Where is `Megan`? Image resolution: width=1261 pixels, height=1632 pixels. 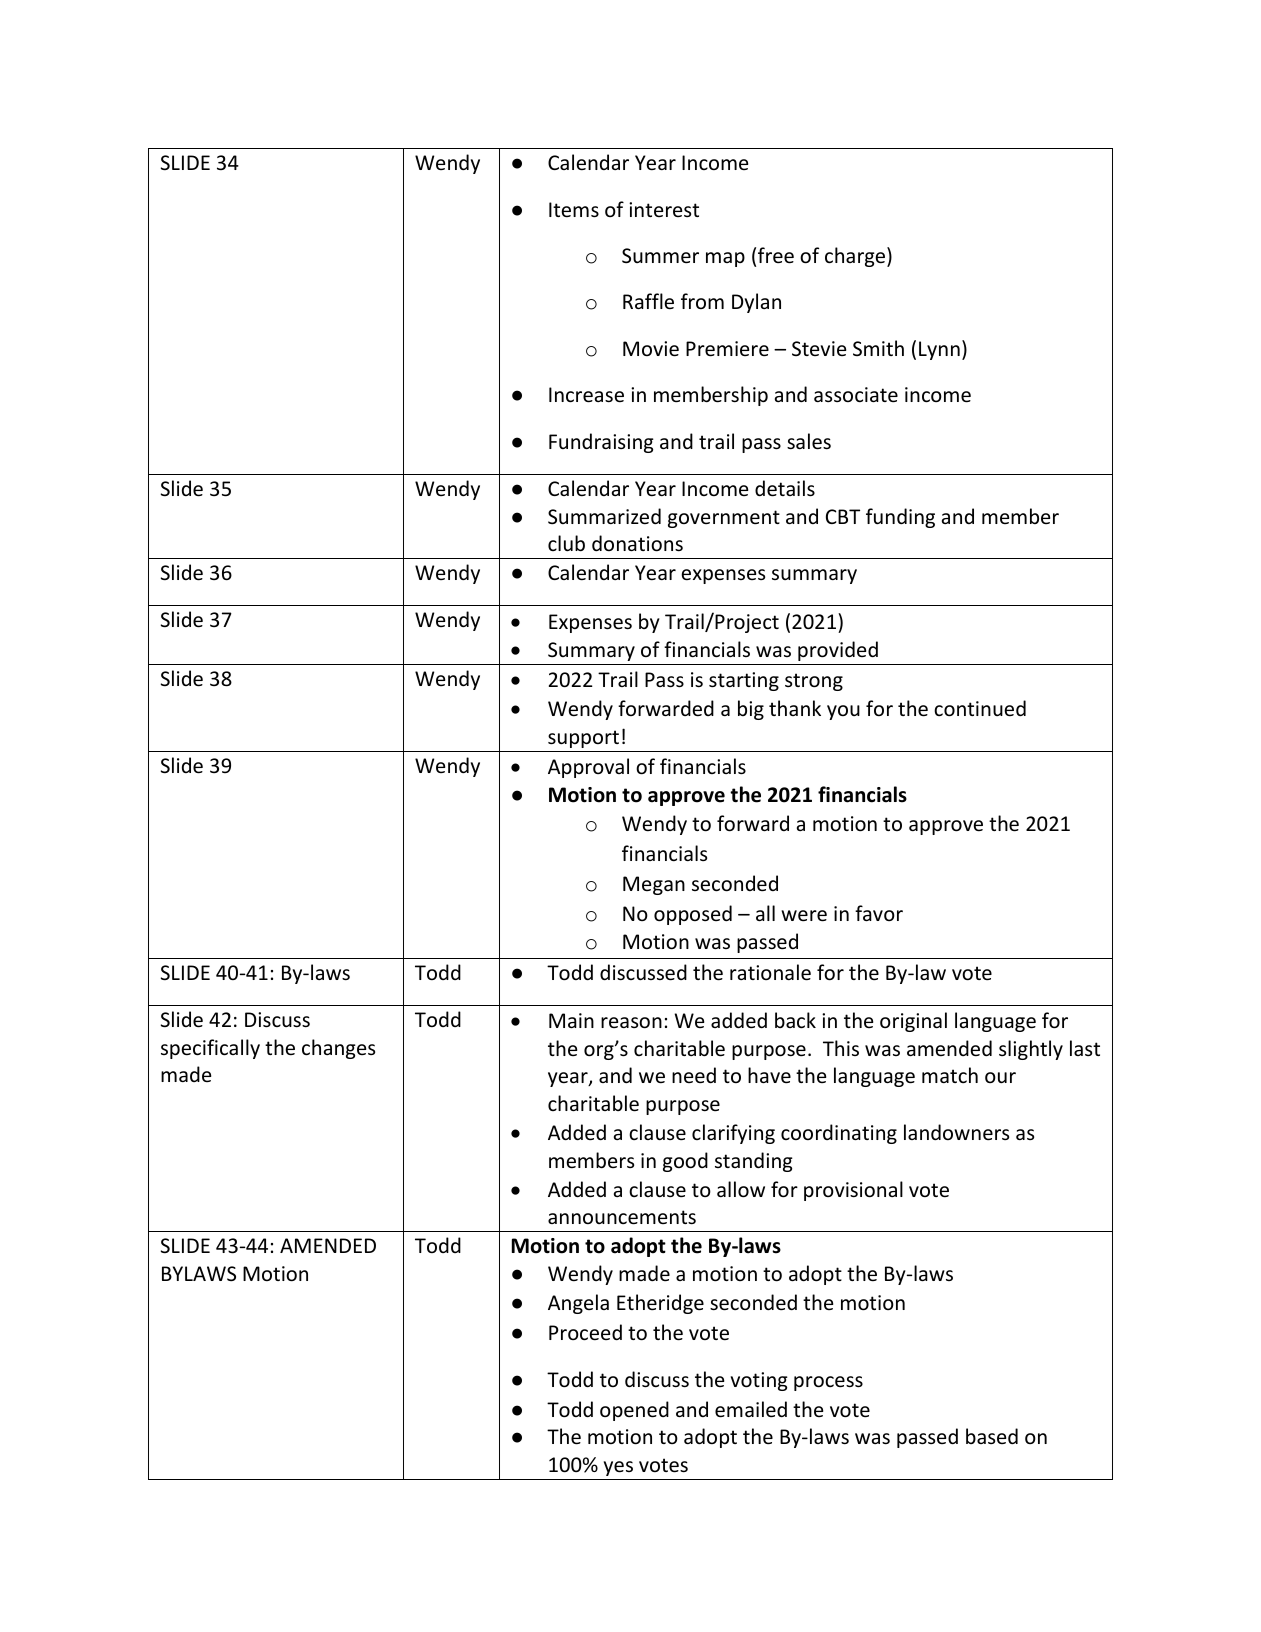 Megan is located at coordinates (654, 885).
